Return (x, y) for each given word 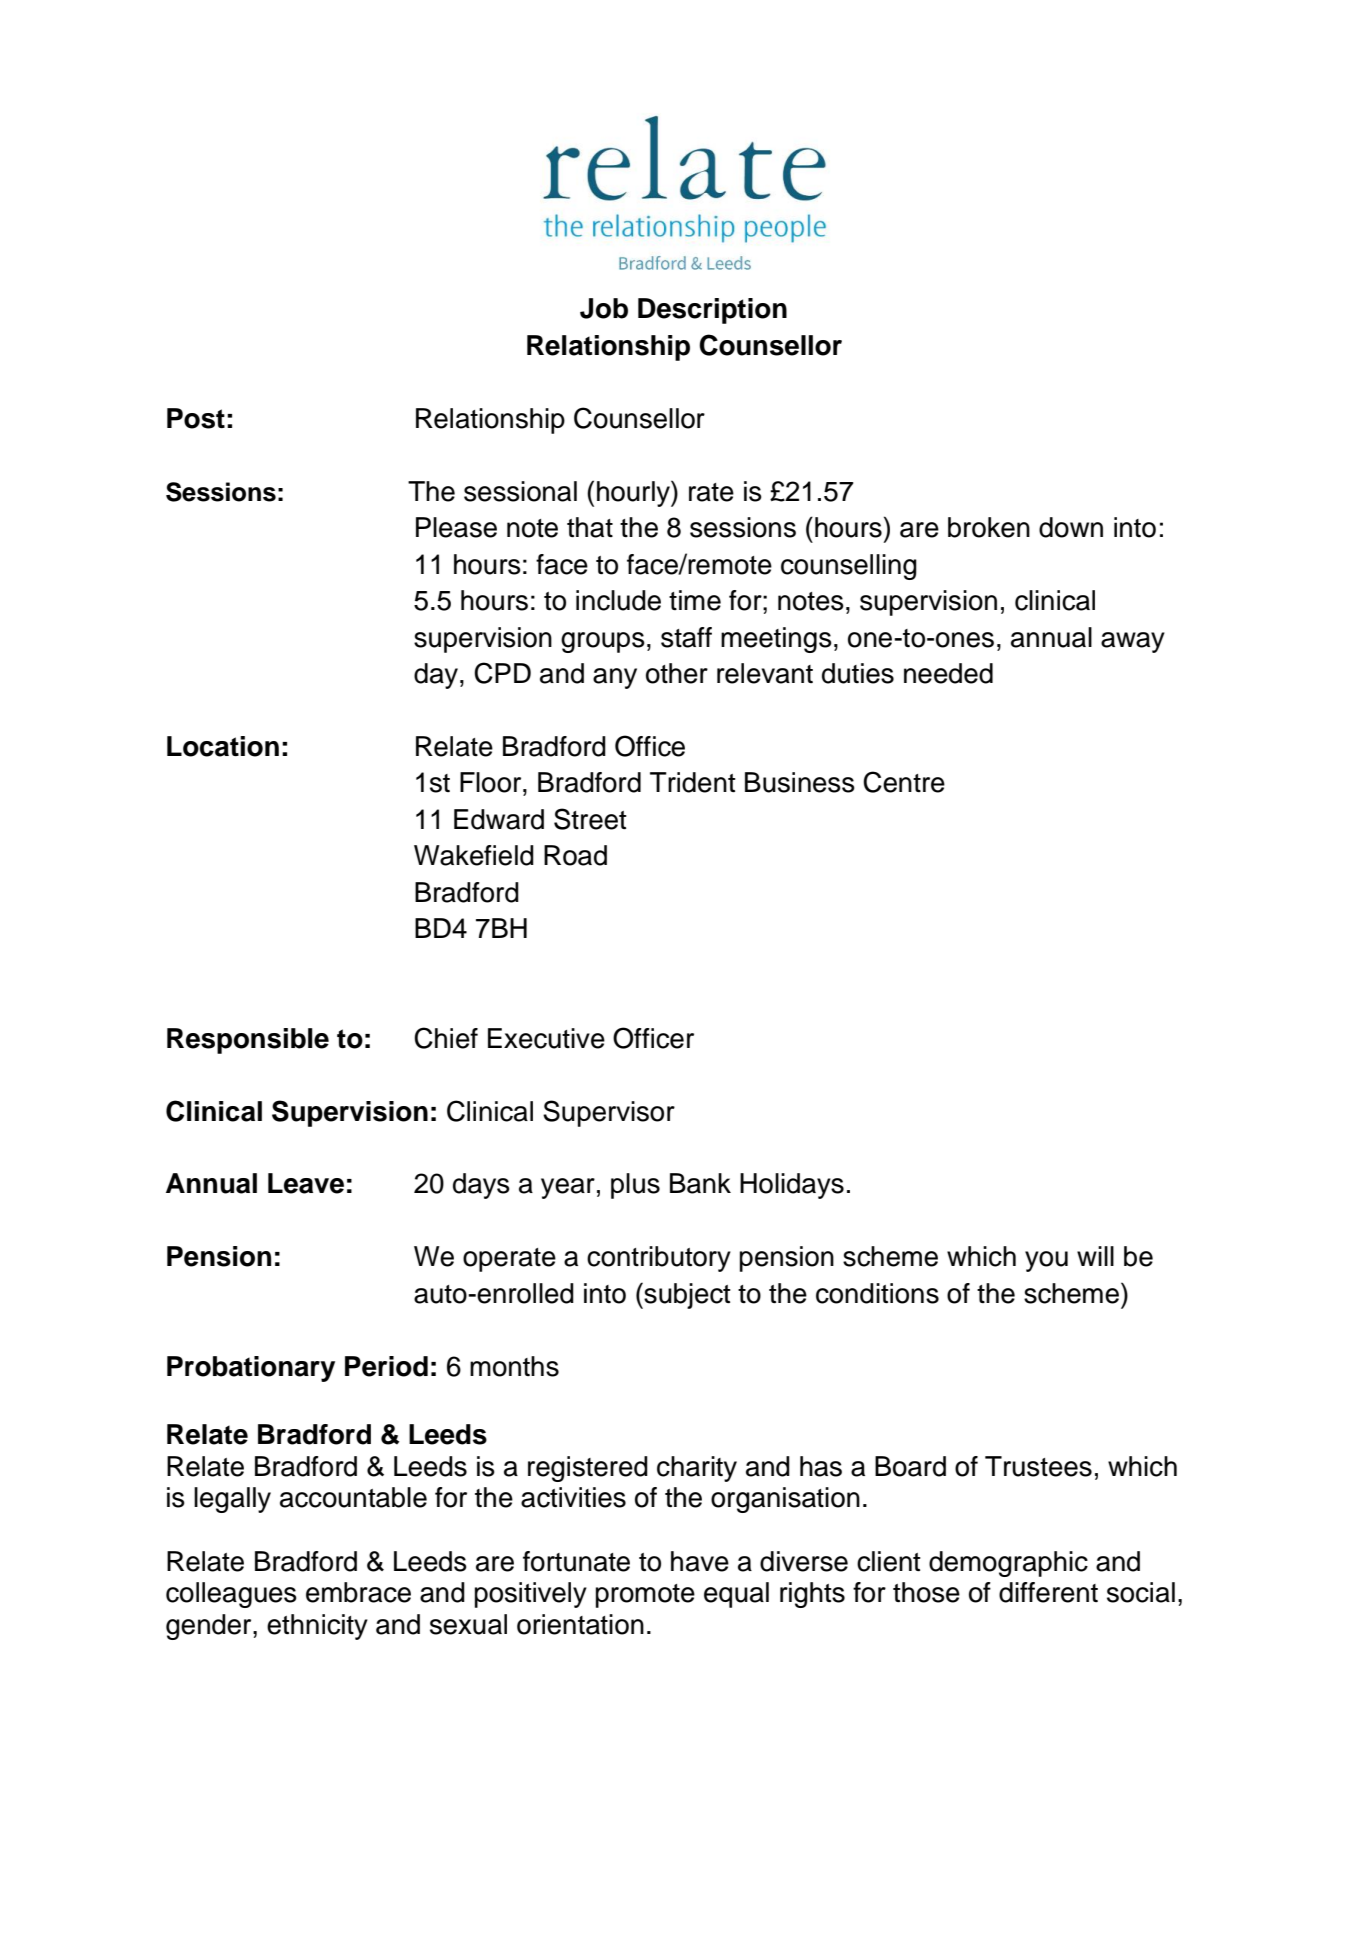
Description (712, 311)
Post (196, 418)
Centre (904, 782)
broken (989, 527)
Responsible (248, 1041)
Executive (546, 1038)
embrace (358, 1592)
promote (645, 1596)
